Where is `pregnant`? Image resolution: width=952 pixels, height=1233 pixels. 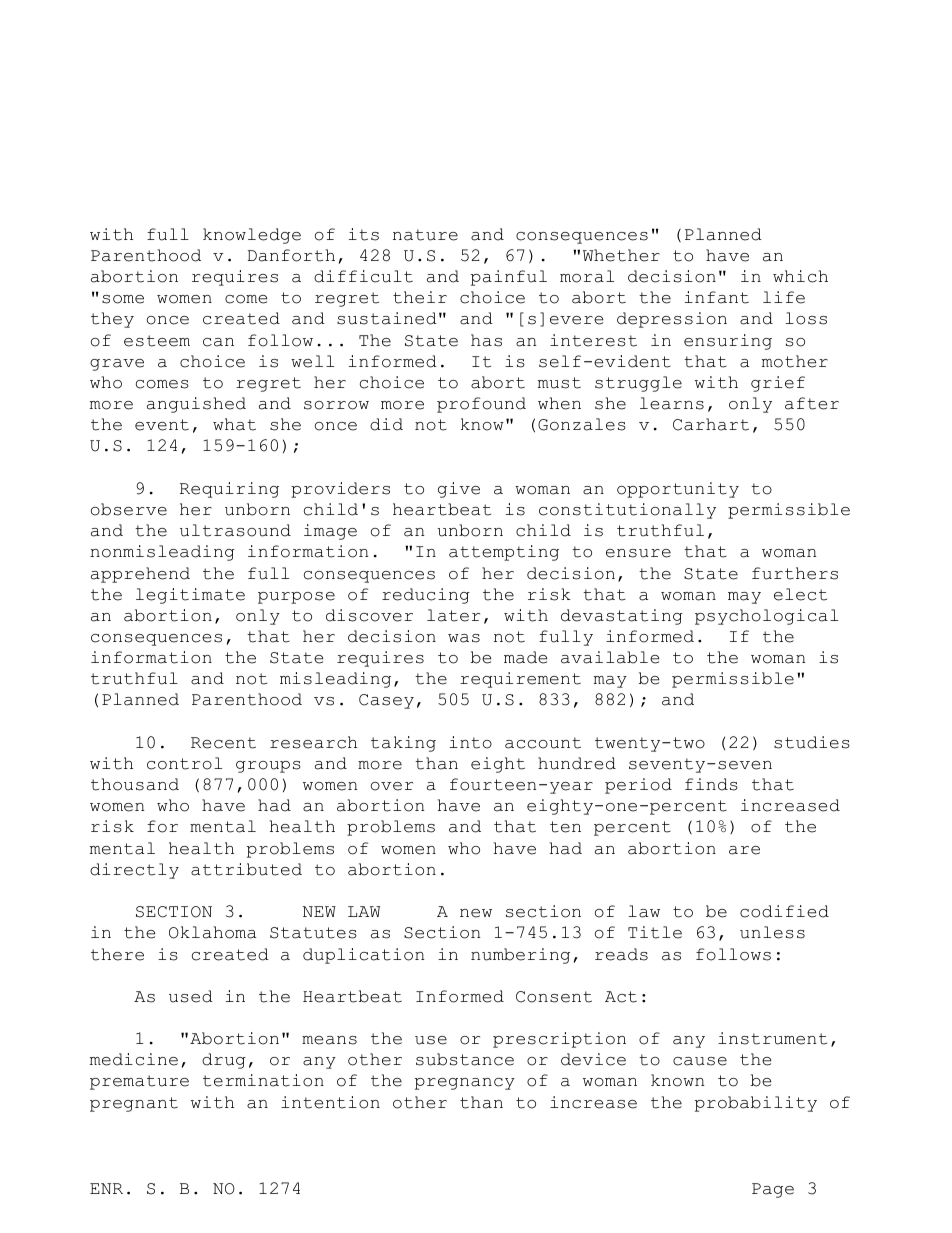
pregnant is located at coordinates (134, 1104).
